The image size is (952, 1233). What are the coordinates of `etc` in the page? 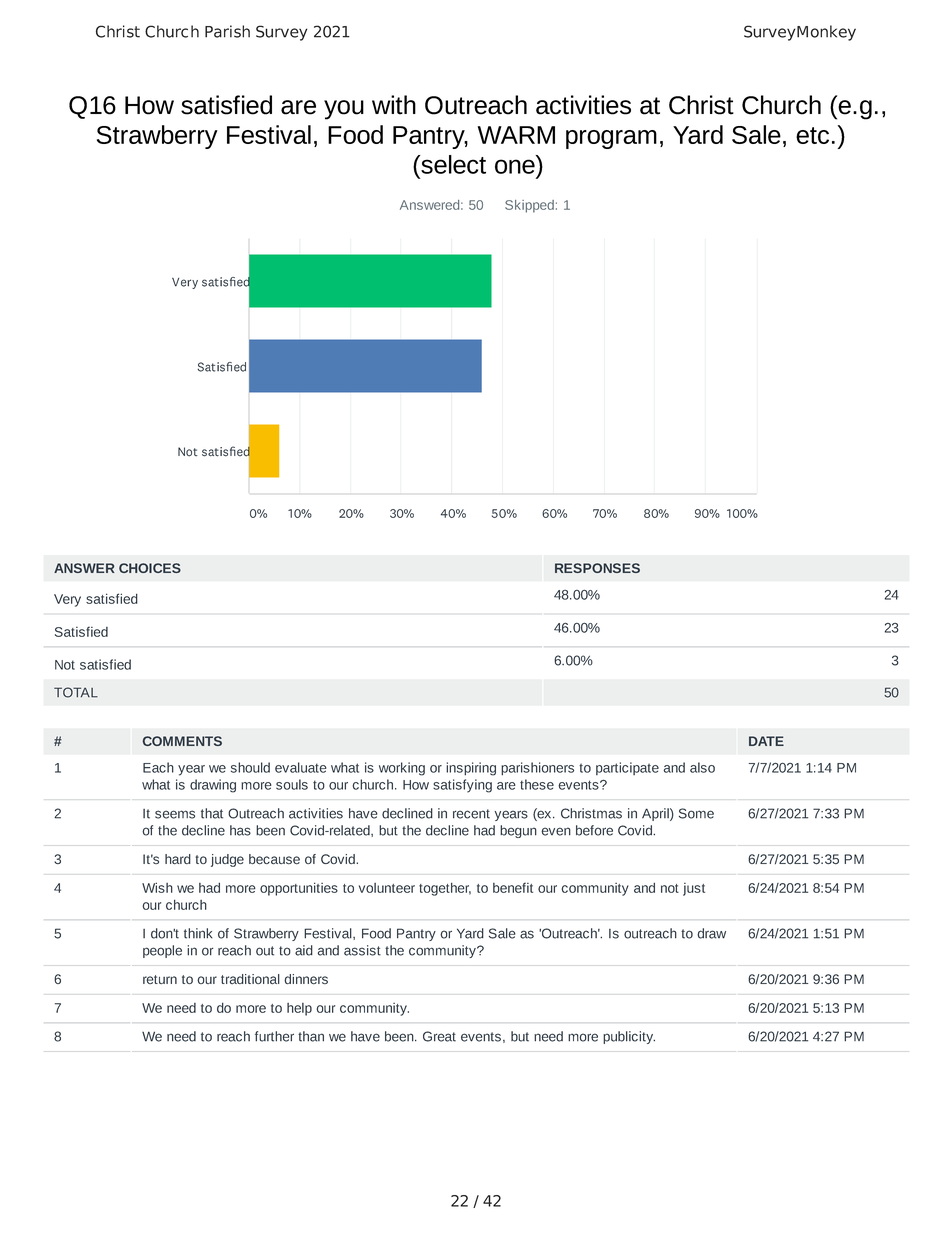 It's located at (812, 135).
